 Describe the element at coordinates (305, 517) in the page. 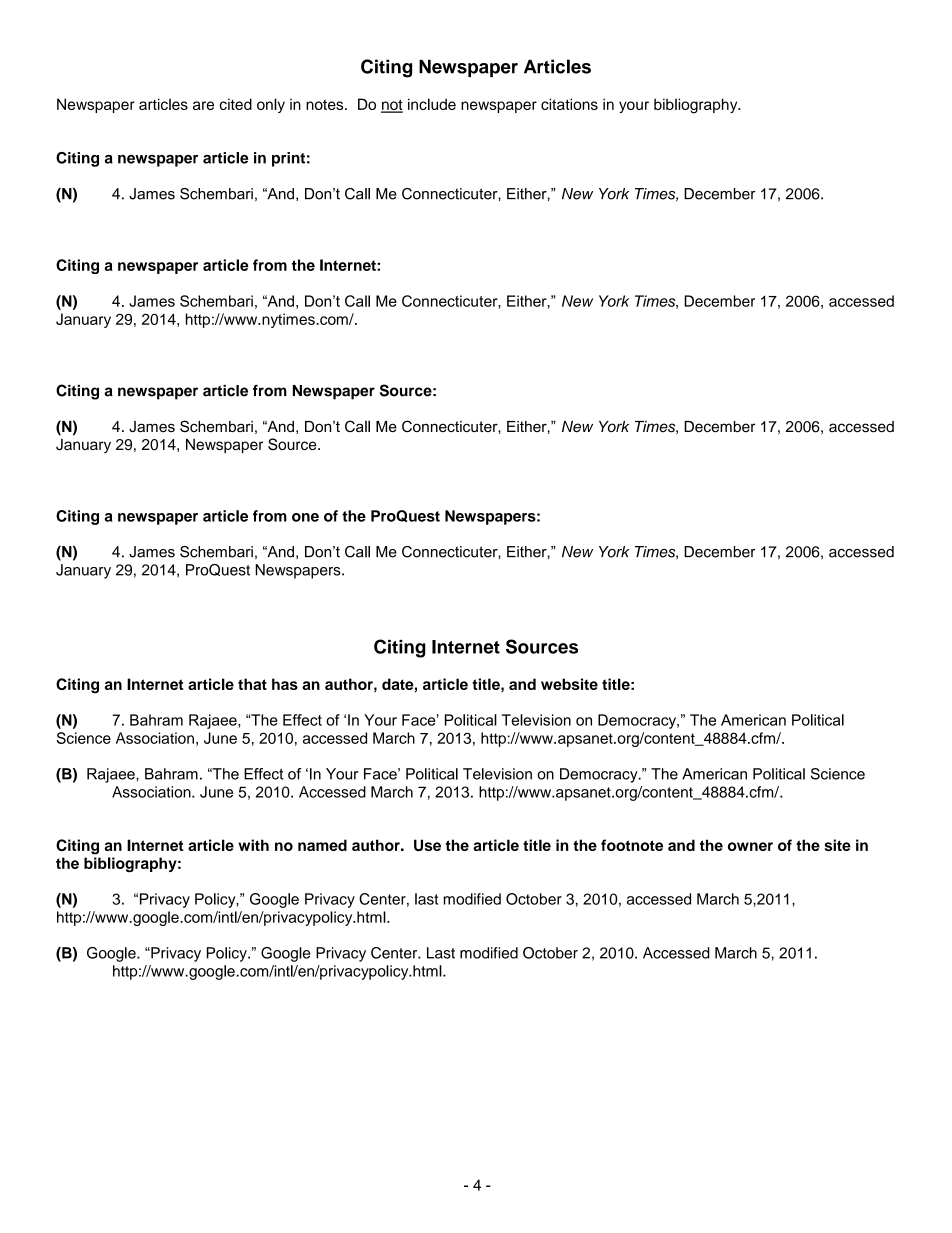

I see `one` at that location.
